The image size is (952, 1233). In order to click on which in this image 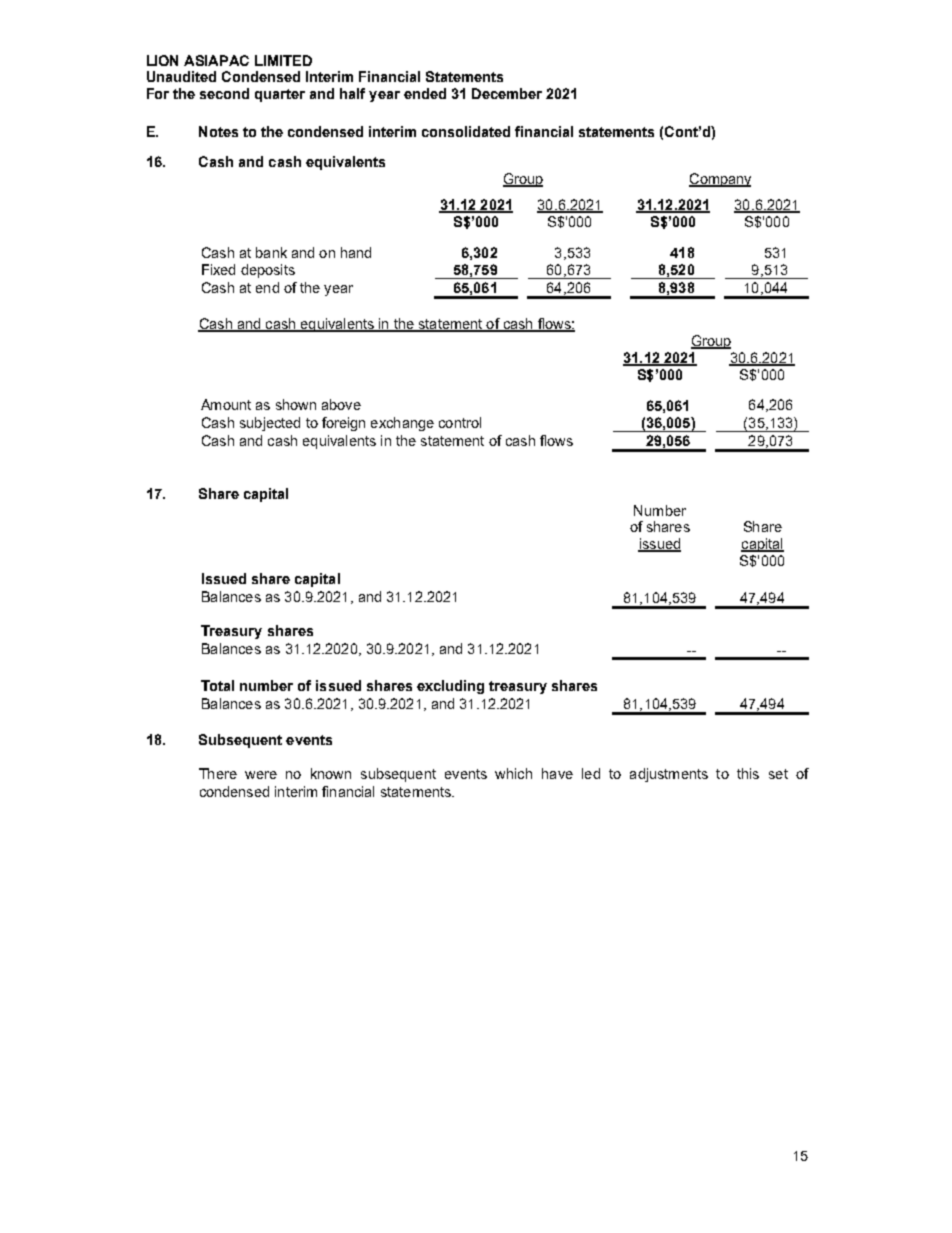, I will do `click(513, 773)`.
